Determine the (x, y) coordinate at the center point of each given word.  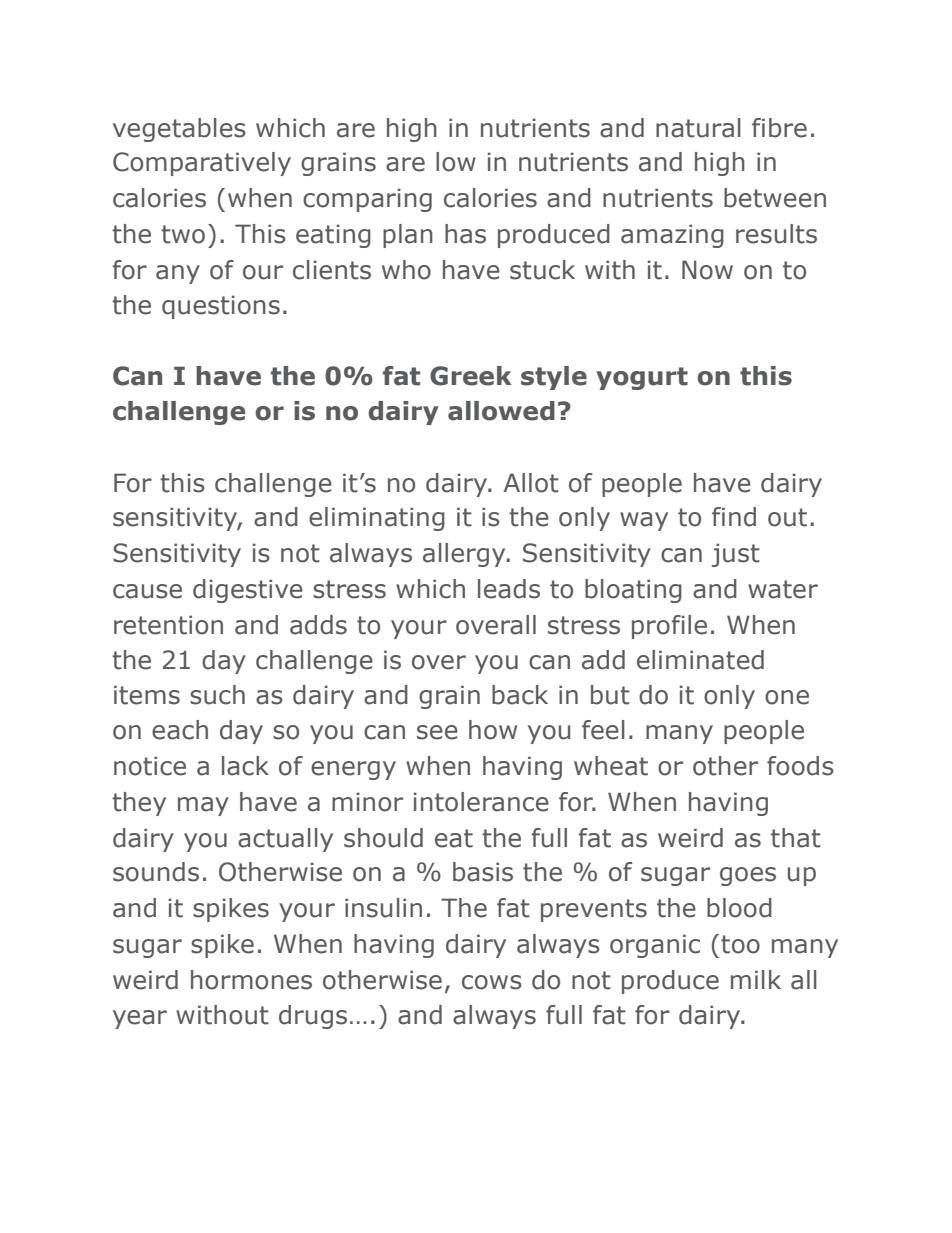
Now (707, 270)
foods (800, 766)
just (736, 555)
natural (698, 128)
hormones (251, 980)
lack (245, 766)
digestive (248, 591)
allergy (465, 555)
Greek (471, 376)
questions (221, 307)
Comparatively (202, 164)
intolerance (481, 802)
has (465, 234)
